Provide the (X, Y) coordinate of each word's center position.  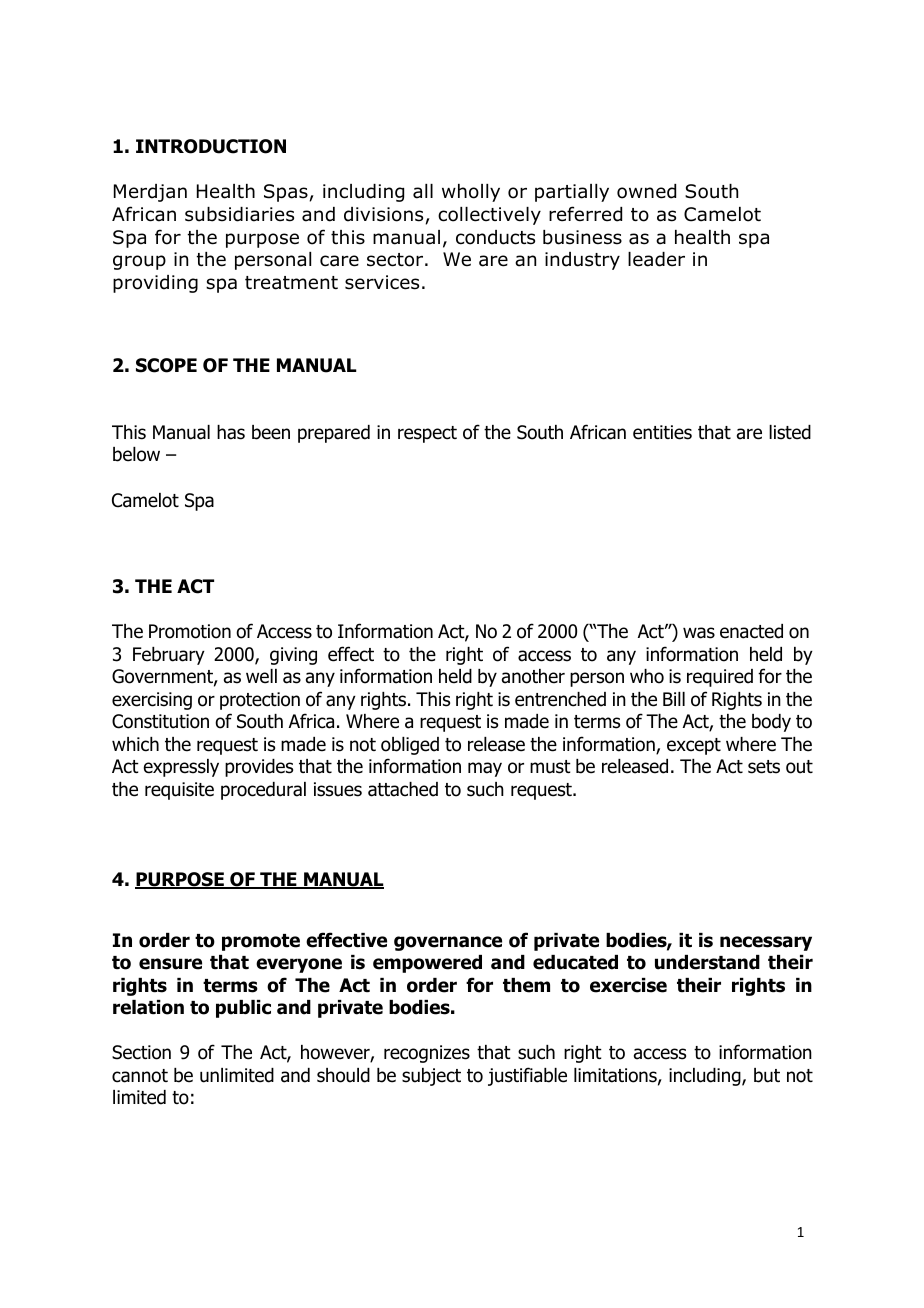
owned (646, 191)
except (694, 746)
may (485, 769)
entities (662, 432)
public (243, 1009)
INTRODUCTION (211, 146)
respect (427, 434)
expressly (181, 768)
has (231, 432)
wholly (471, 193)
